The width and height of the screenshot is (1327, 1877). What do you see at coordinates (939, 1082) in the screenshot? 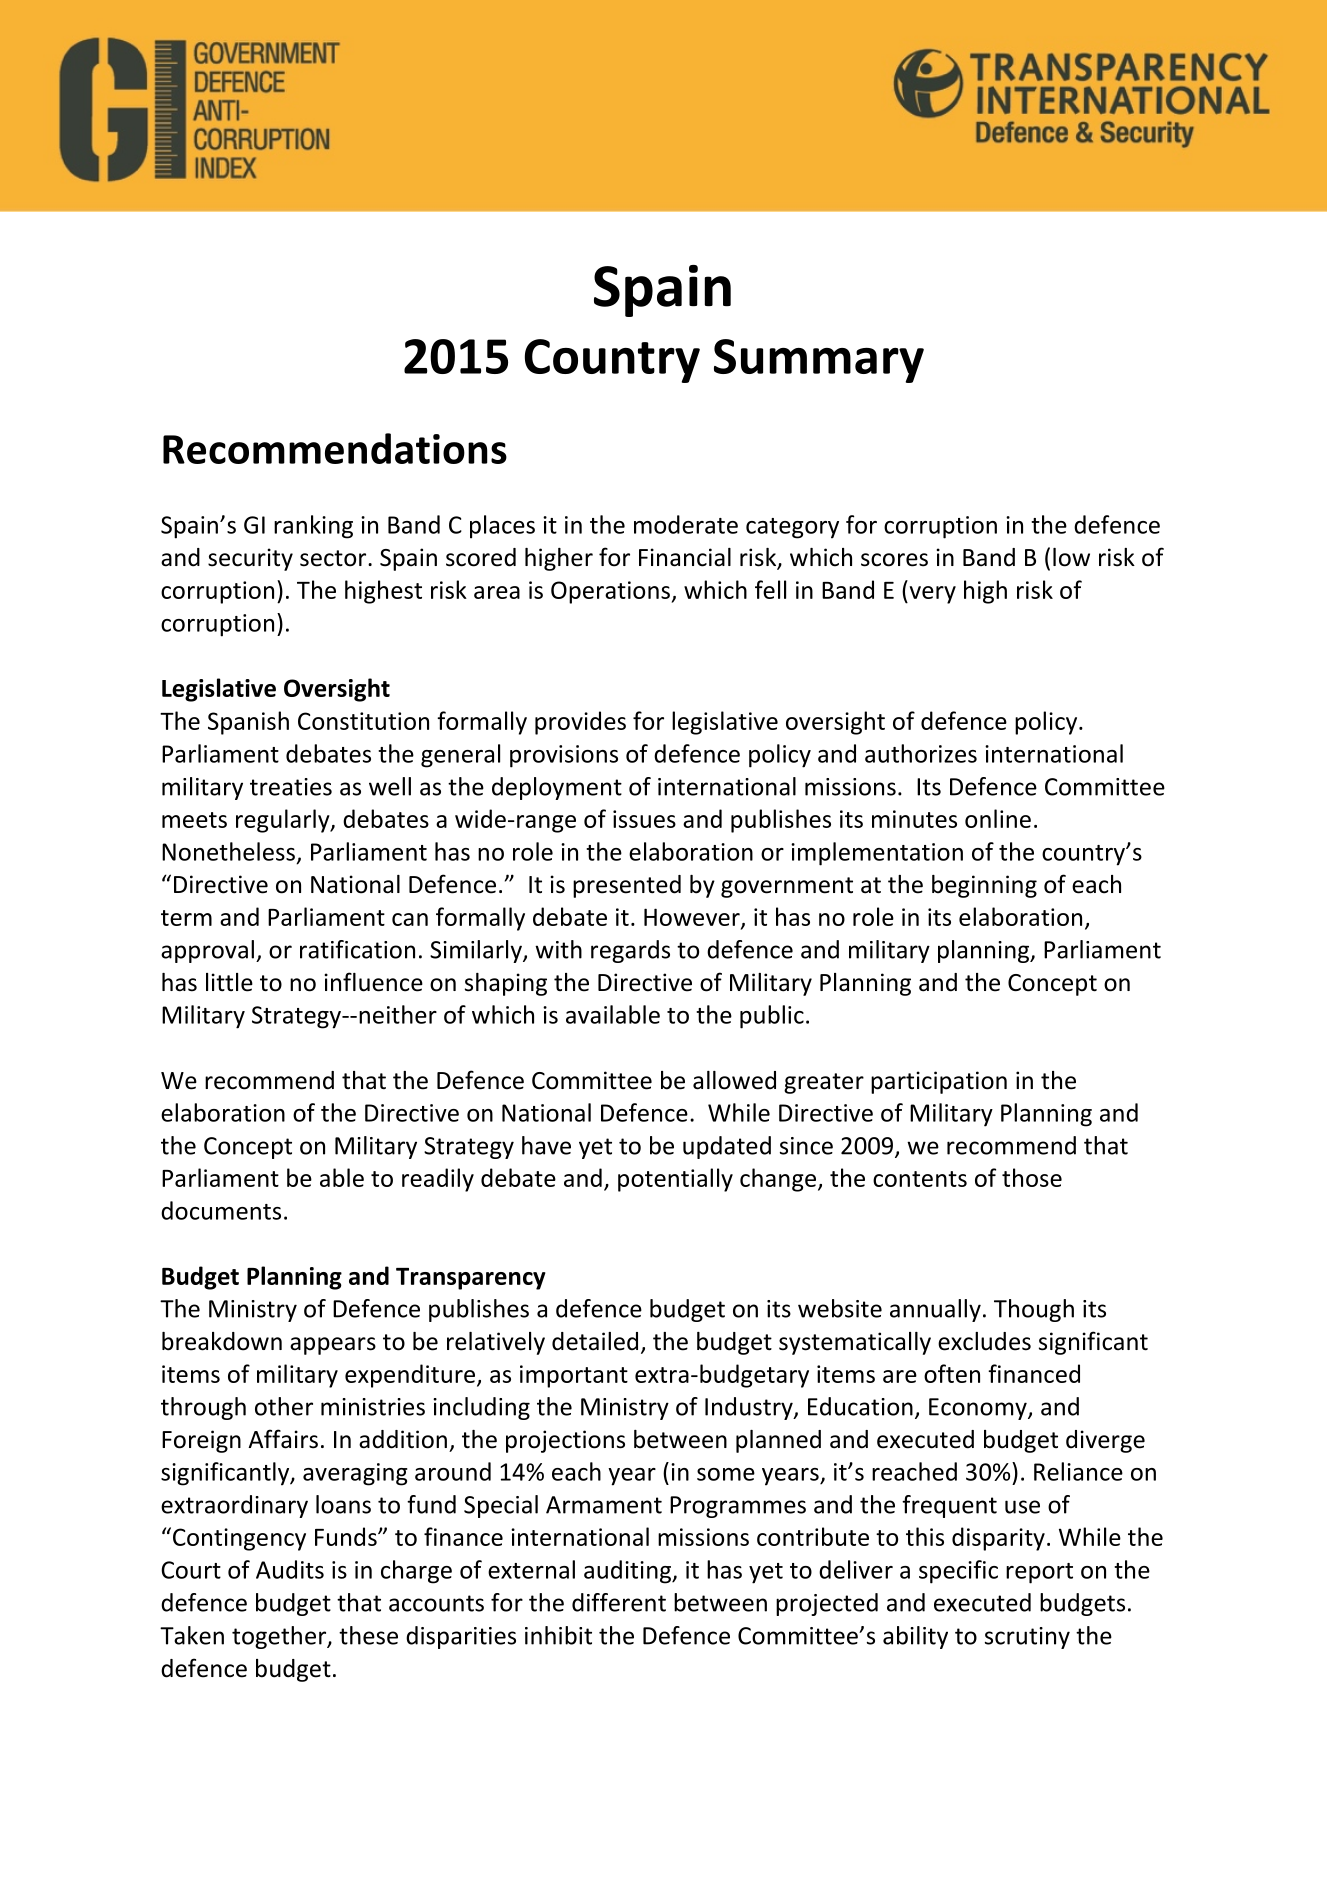
I see `participation` at bounding box center [939, 1082].
